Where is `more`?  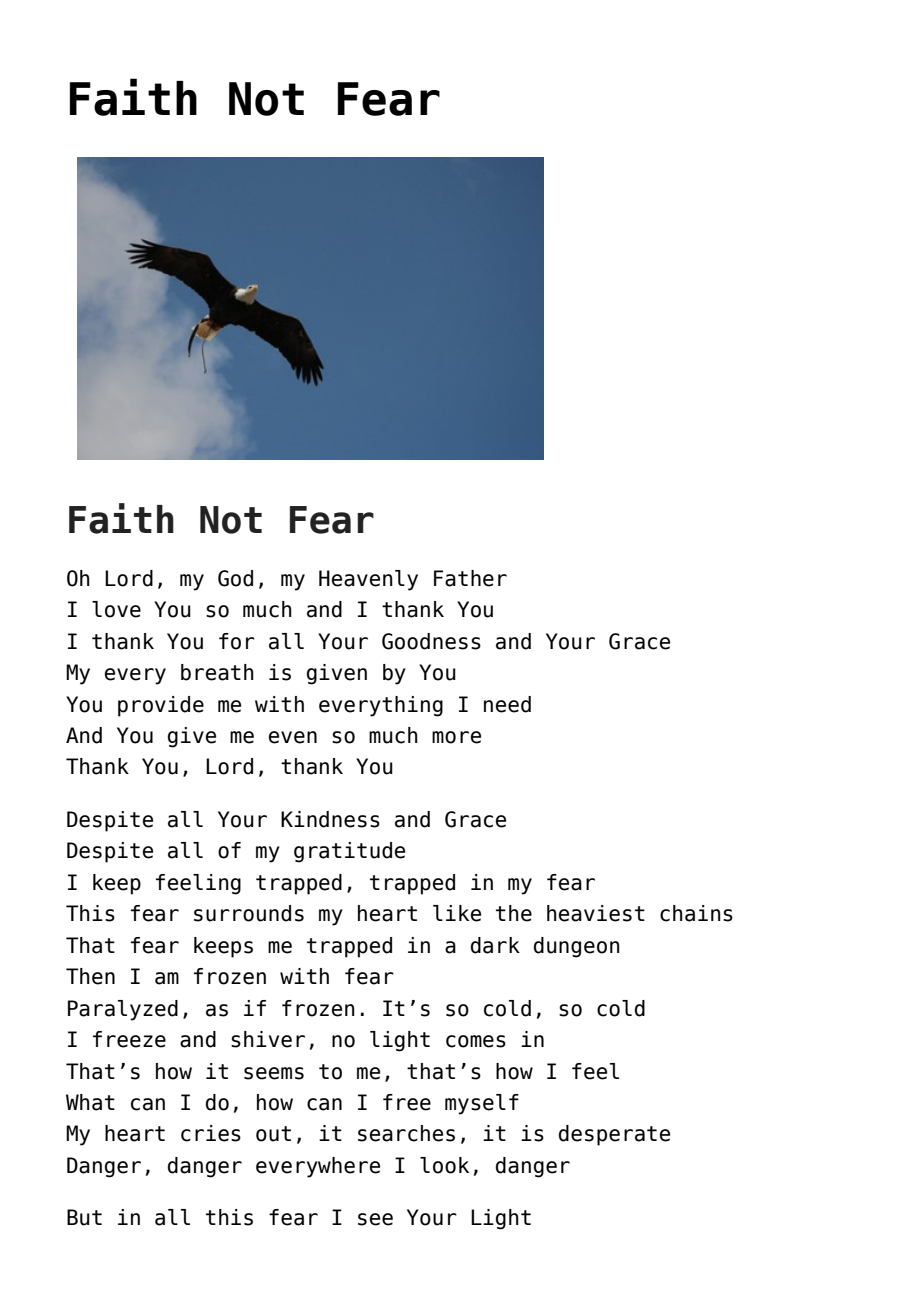
more is located at coordinates (456, 737).
